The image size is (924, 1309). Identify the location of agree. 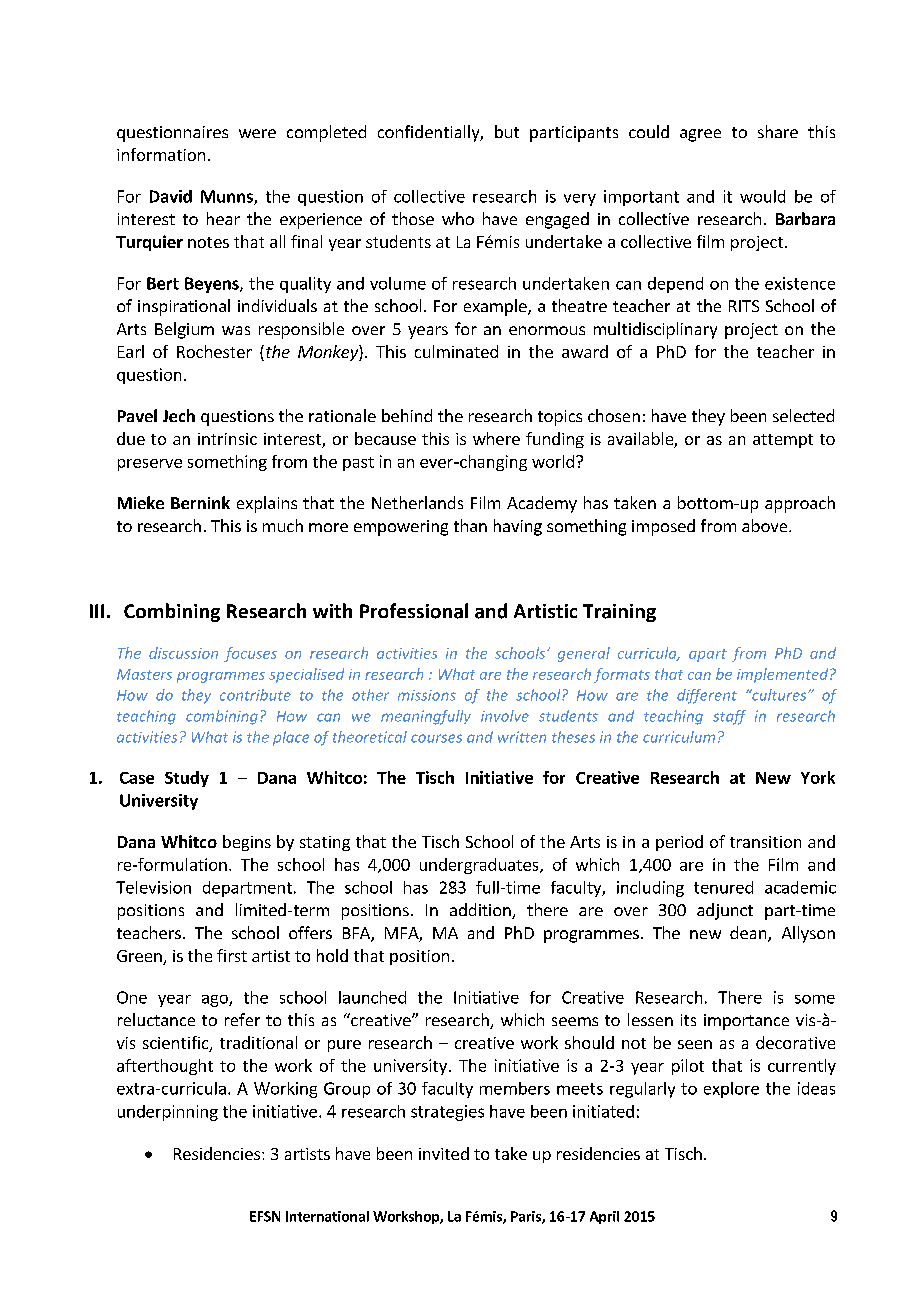
(700, 135).
